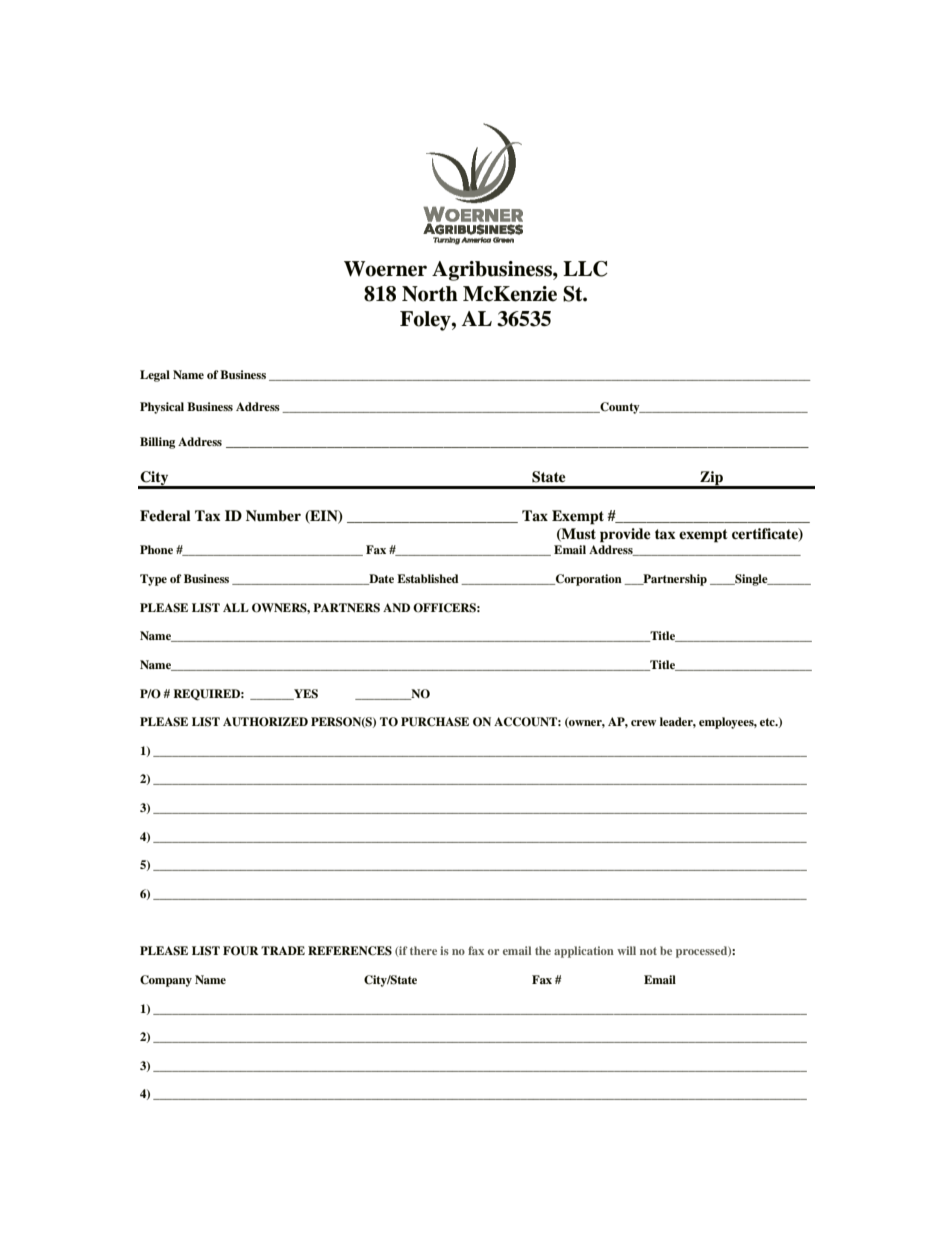 This screenshot has height=1233, width=952. I want to click on Legal, so click(155, 376).
